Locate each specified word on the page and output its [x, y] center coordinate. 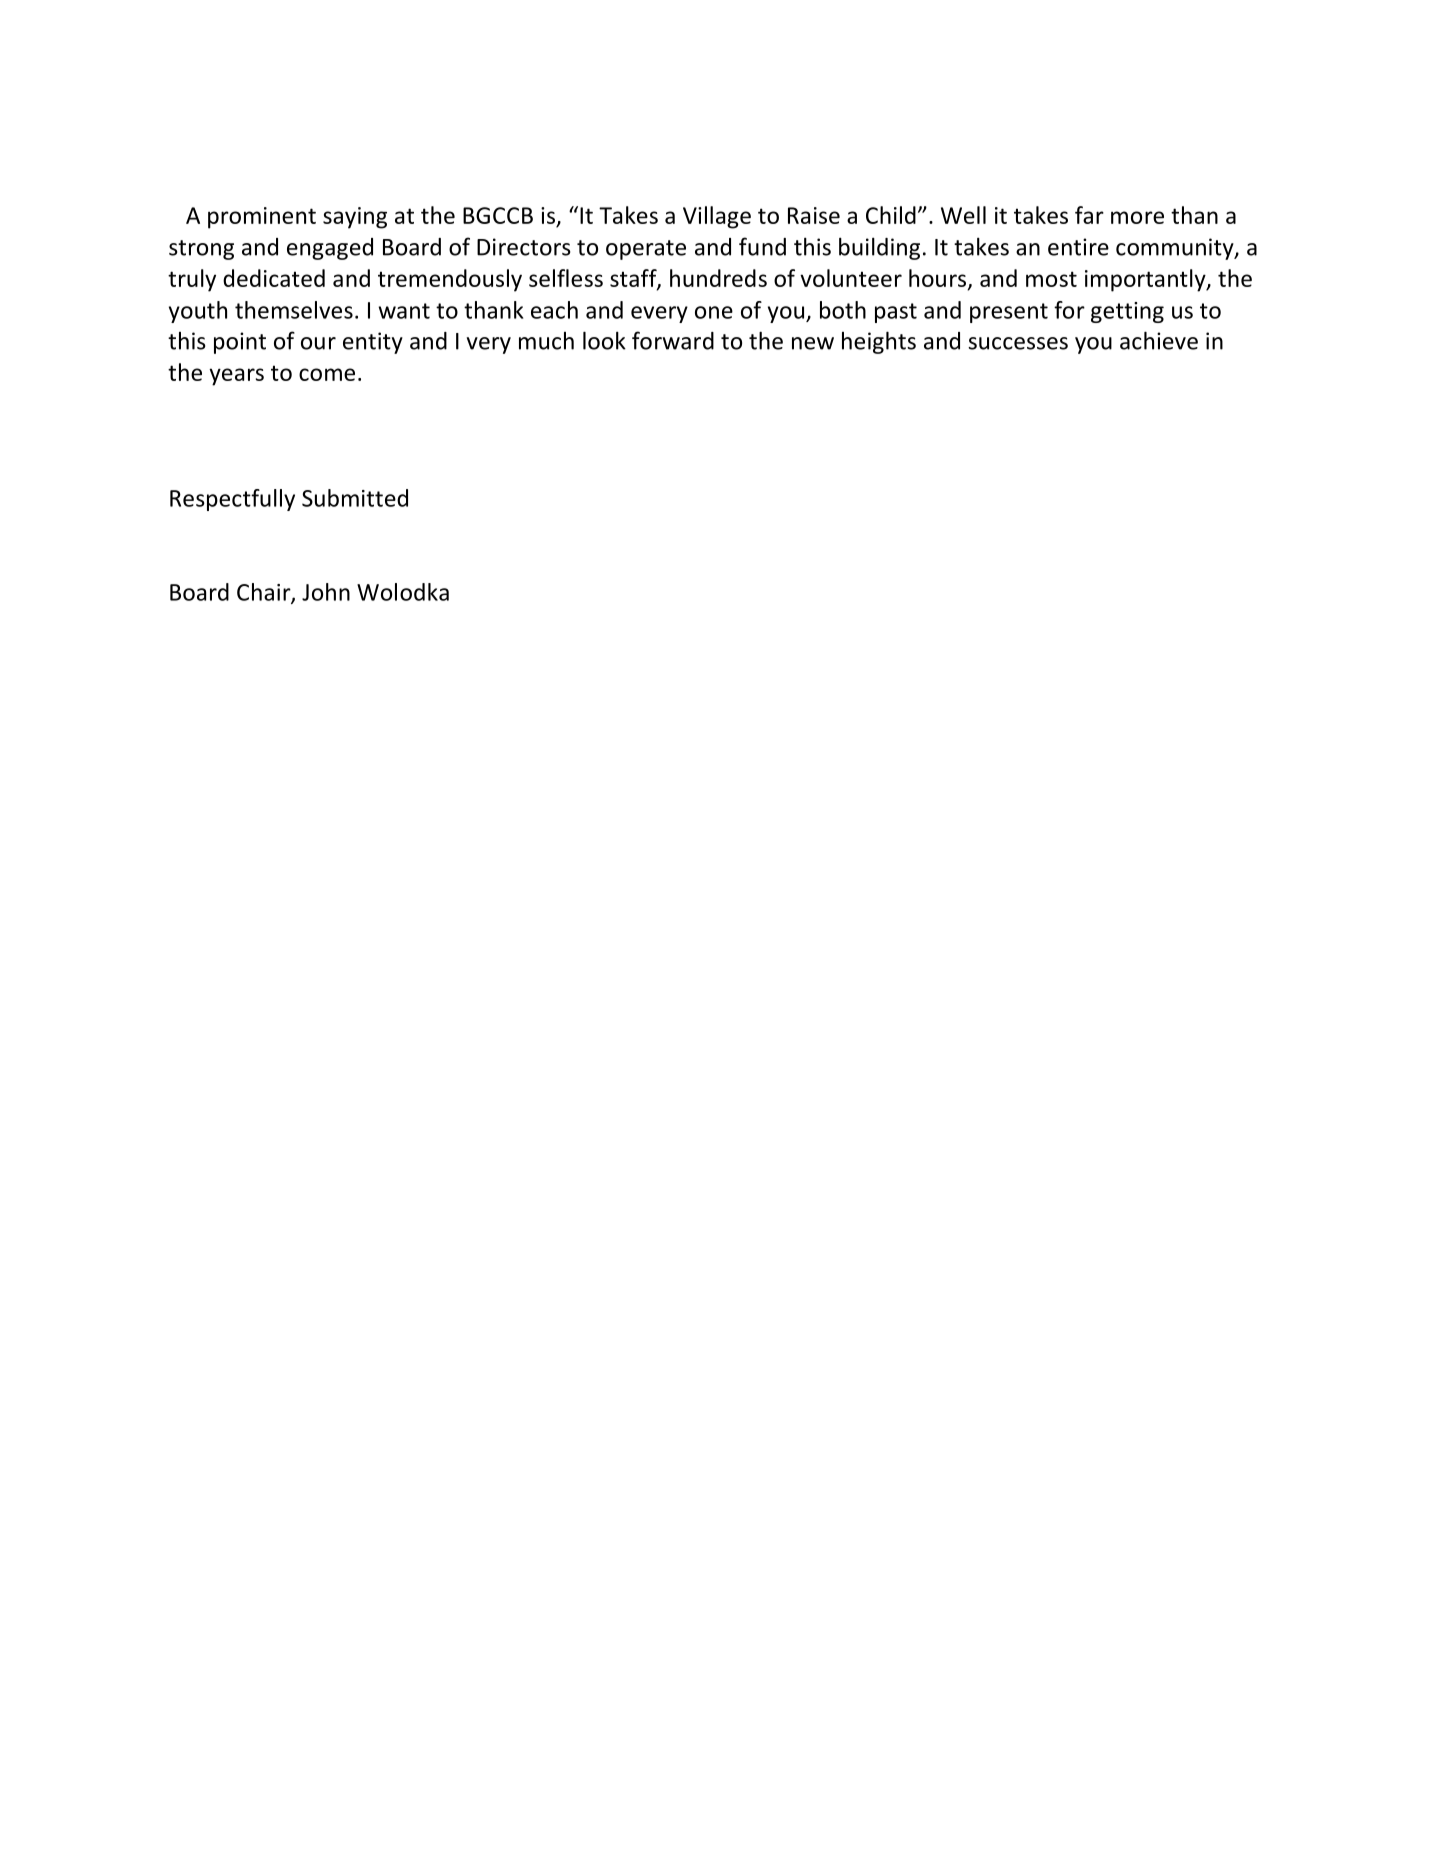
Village [717, 217]
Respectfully [232, 500]
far [1089, 215]
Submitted [355, 498]
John [326, 592]
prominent [262, 218]
